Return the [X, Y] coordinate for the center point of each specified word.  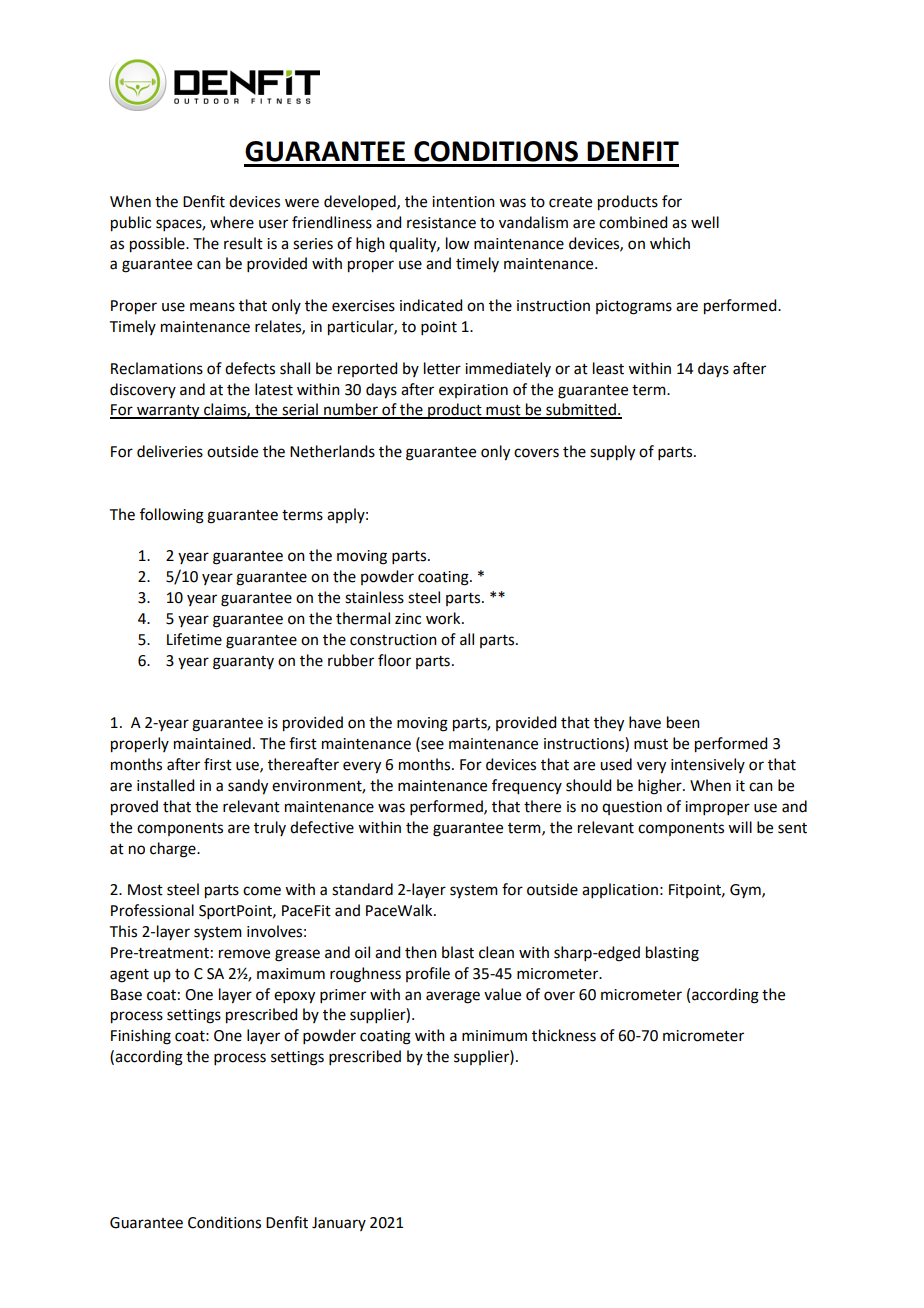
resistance [441, 223]
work [444, 618]
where [232, 222]
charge [174, 850]
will [740, 827]
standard [362, 889]
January [339, 1224]
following [172, 516]
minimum [494, 1036]
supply [612, 453]
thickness [564, 1035]
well [705, 222]
